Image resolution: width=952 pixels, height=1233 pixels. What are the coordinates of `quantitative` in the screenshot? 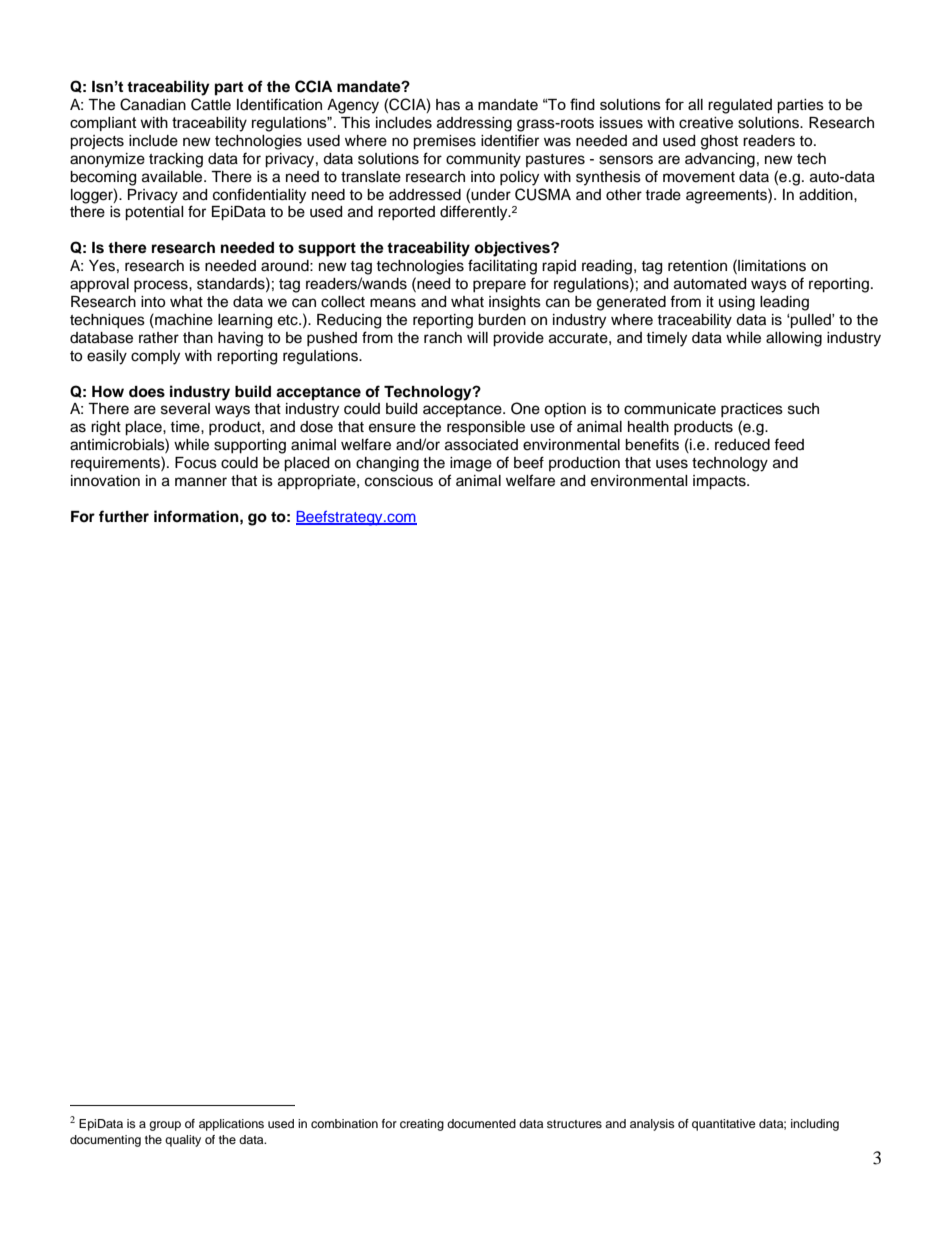 It's located at (724, 1125).
